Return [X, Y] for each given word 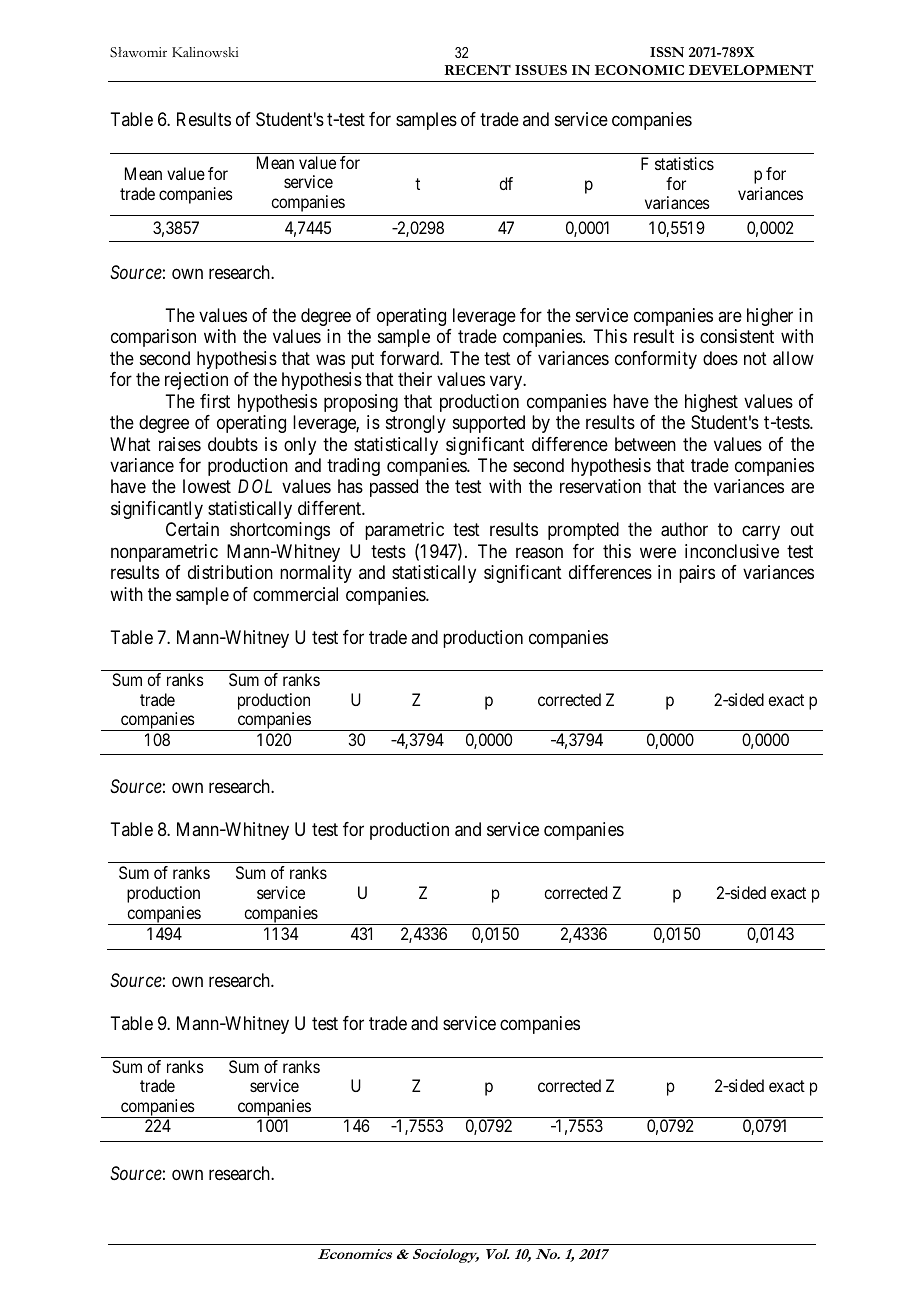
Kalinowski [205, 52]
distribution [230, 572]
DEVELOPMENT [751, 70]
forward [410, 358]
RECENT [477, 70]
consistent [737, 336]
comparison [153, 338]
